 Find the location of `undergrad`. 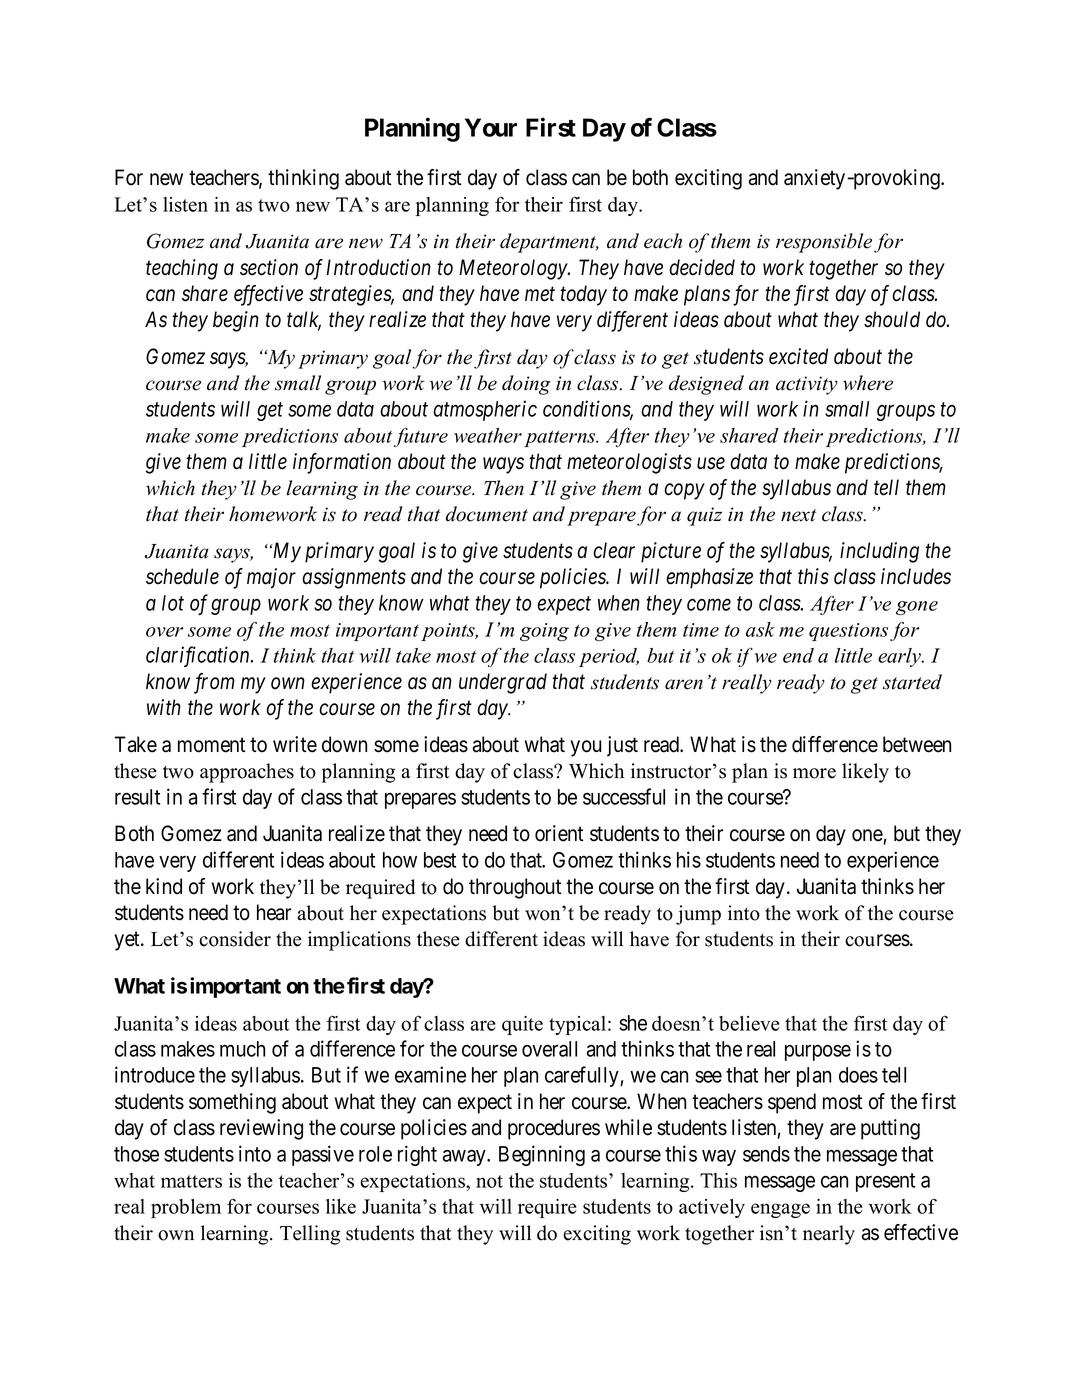

undergrad is located at coordinates (503, 683).
